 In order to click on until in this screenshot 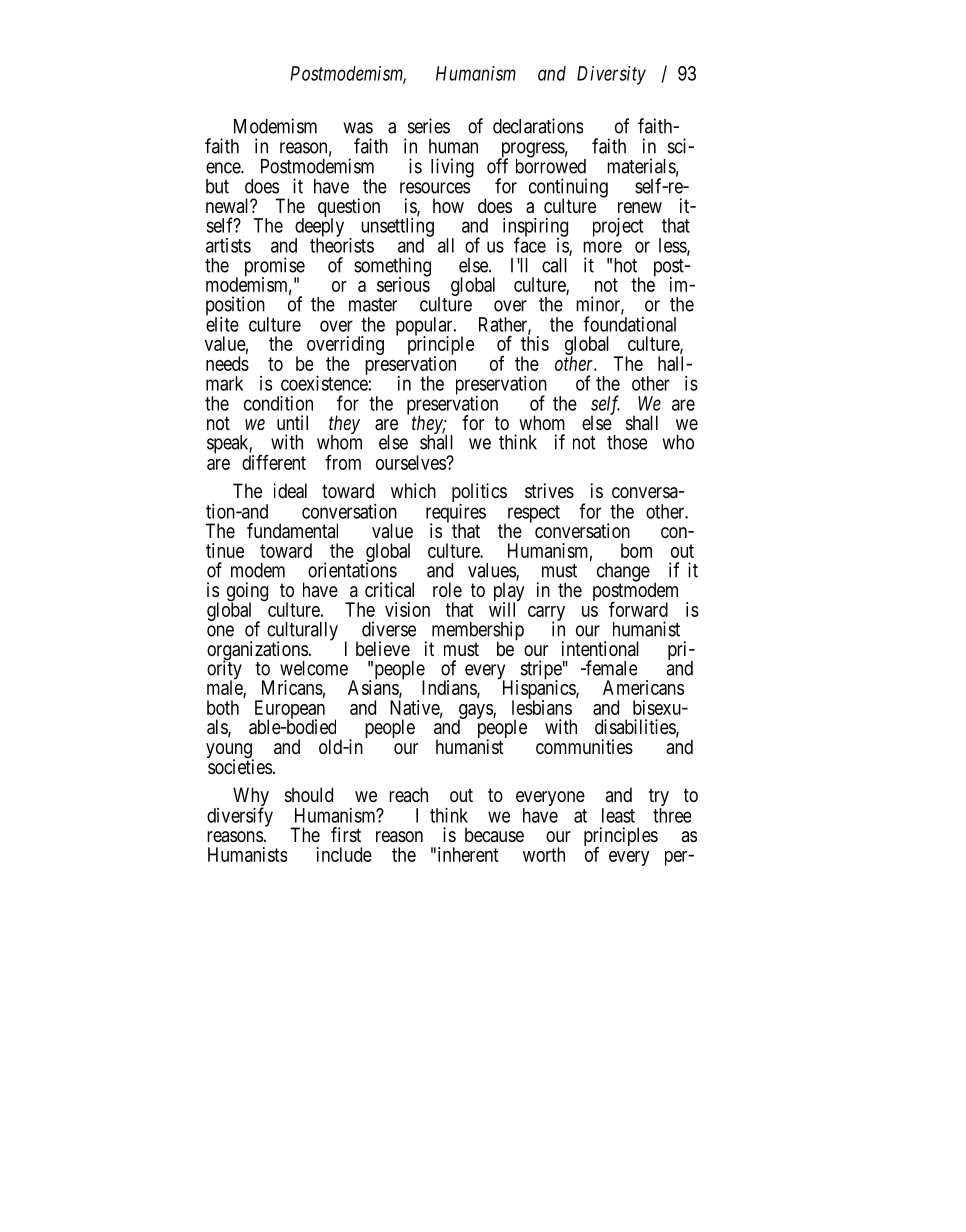, I will do `click(292, 422)`.
